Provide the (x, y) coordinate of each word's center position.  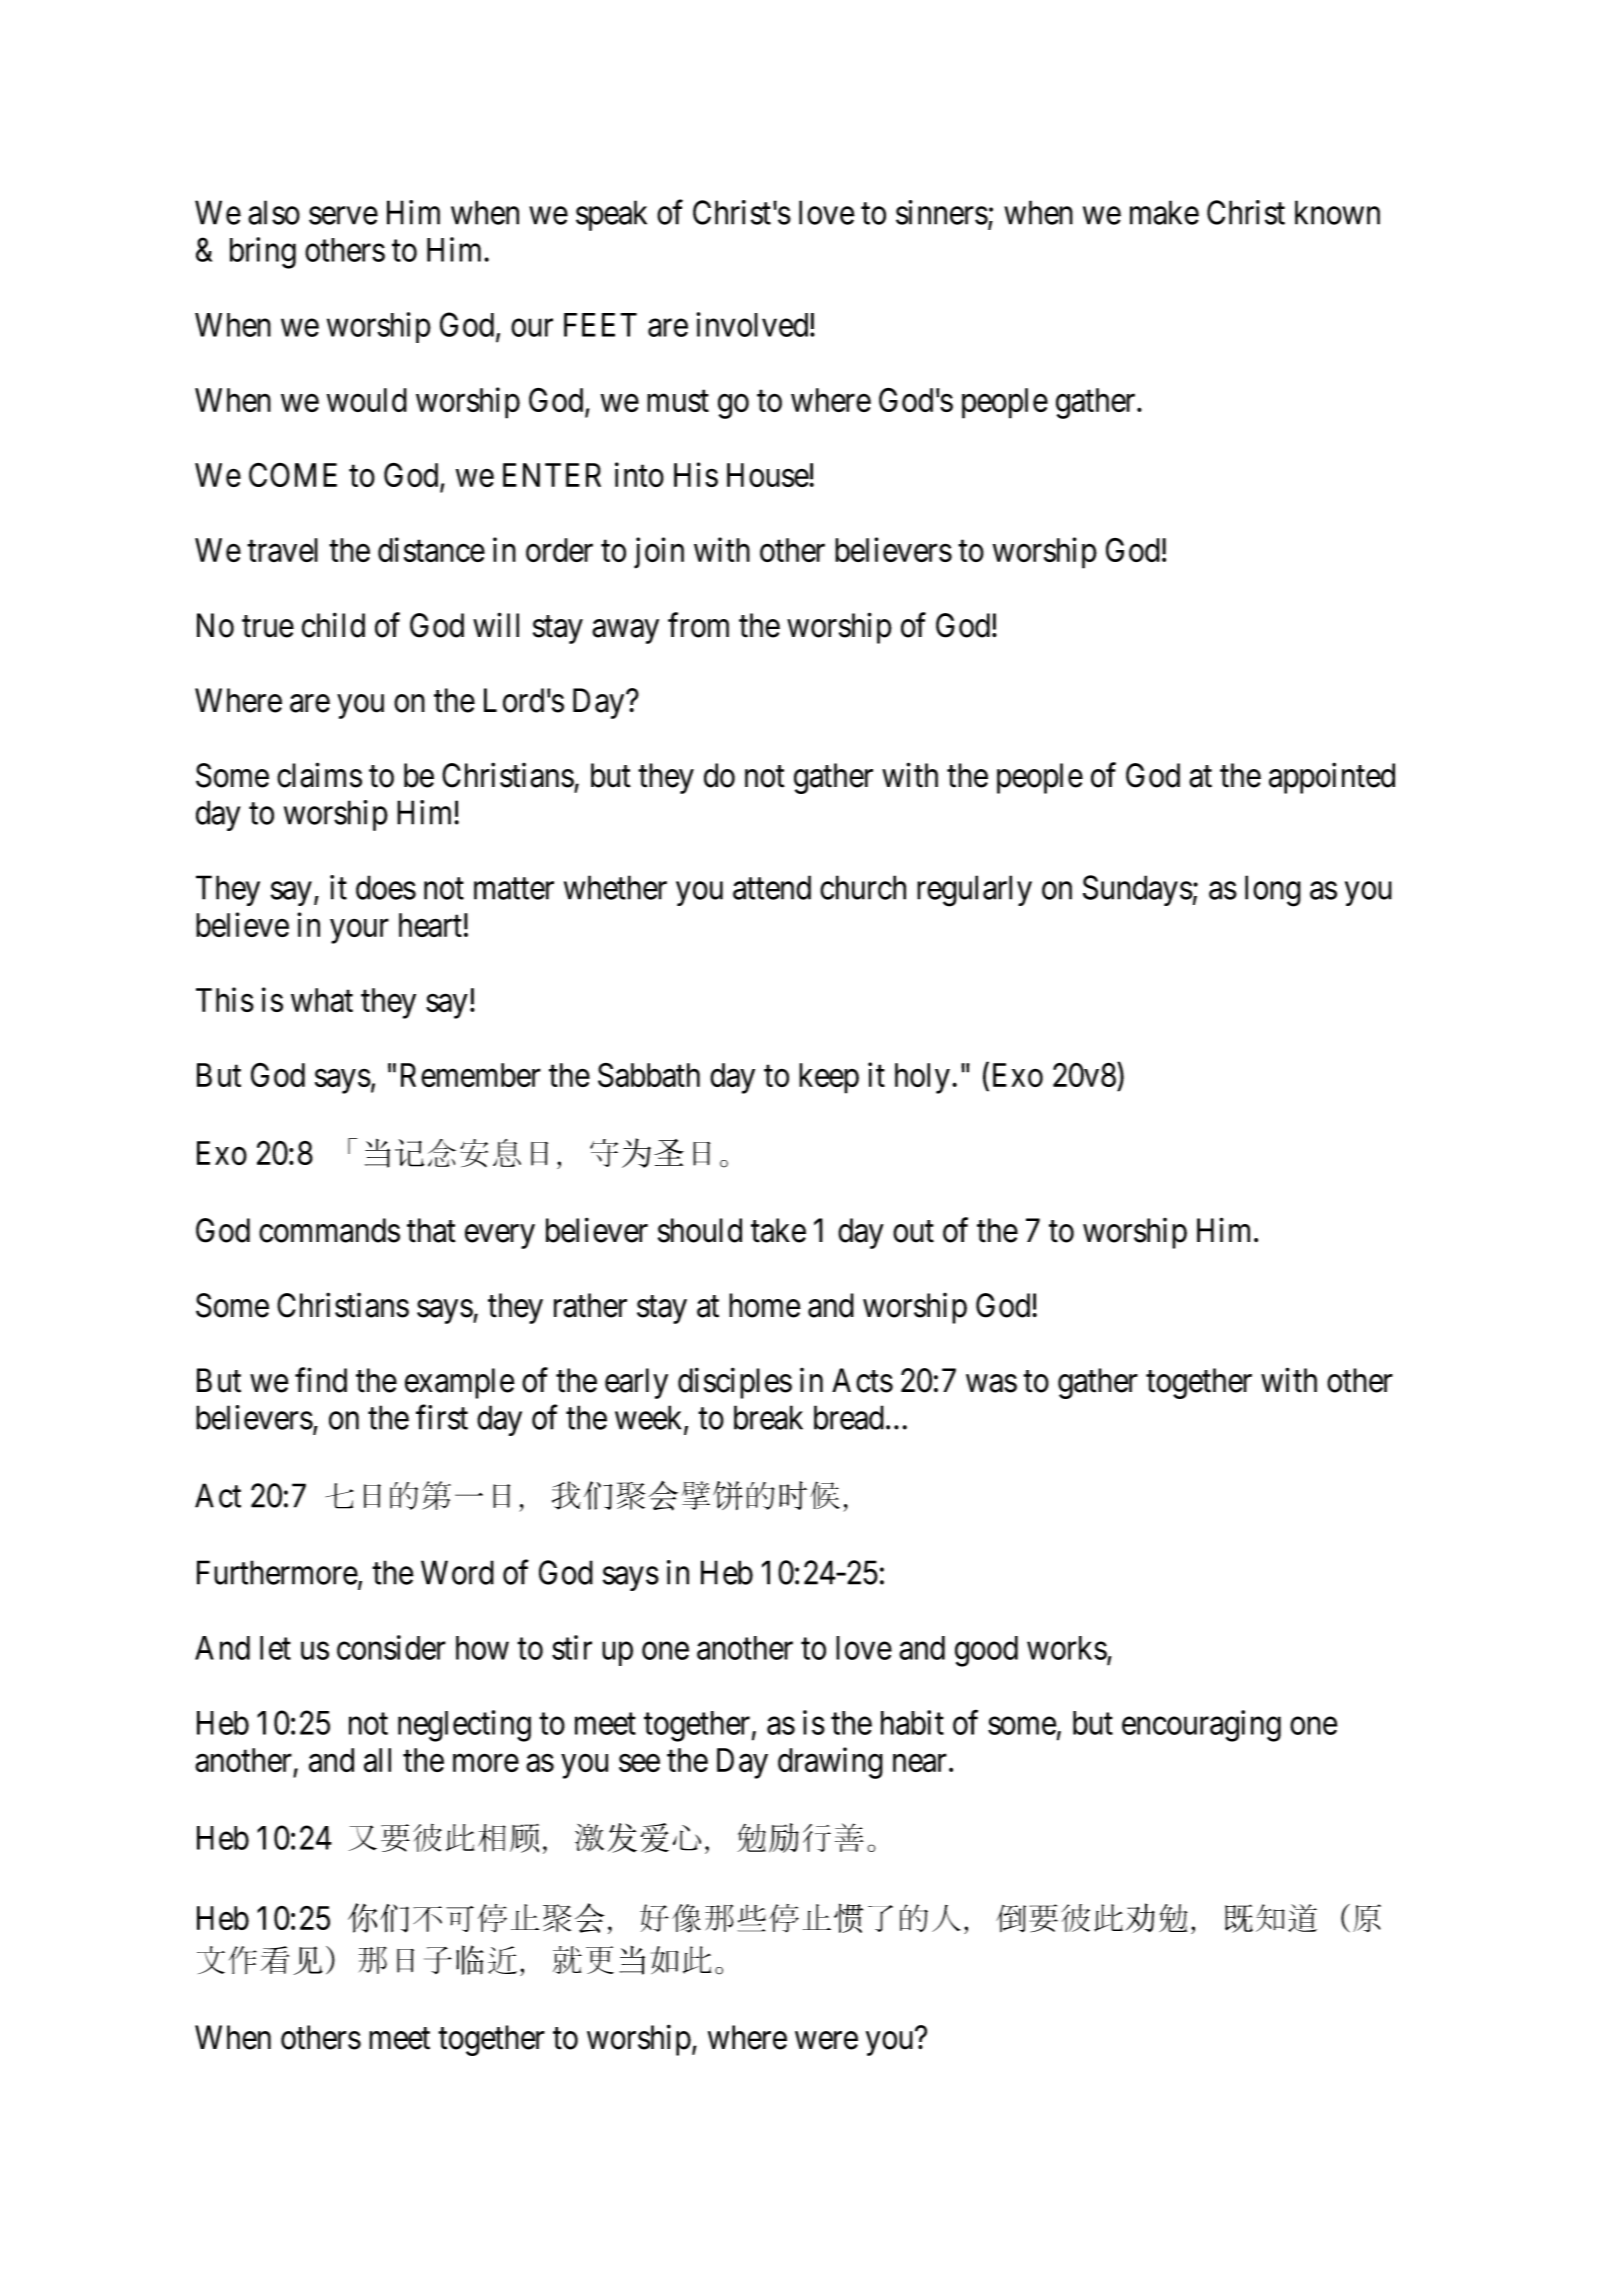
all (377, 1760)
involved (754, 324)
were (826, 2041)
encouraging (1201, 1726)
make (1164, 212)
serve (343, 216)
